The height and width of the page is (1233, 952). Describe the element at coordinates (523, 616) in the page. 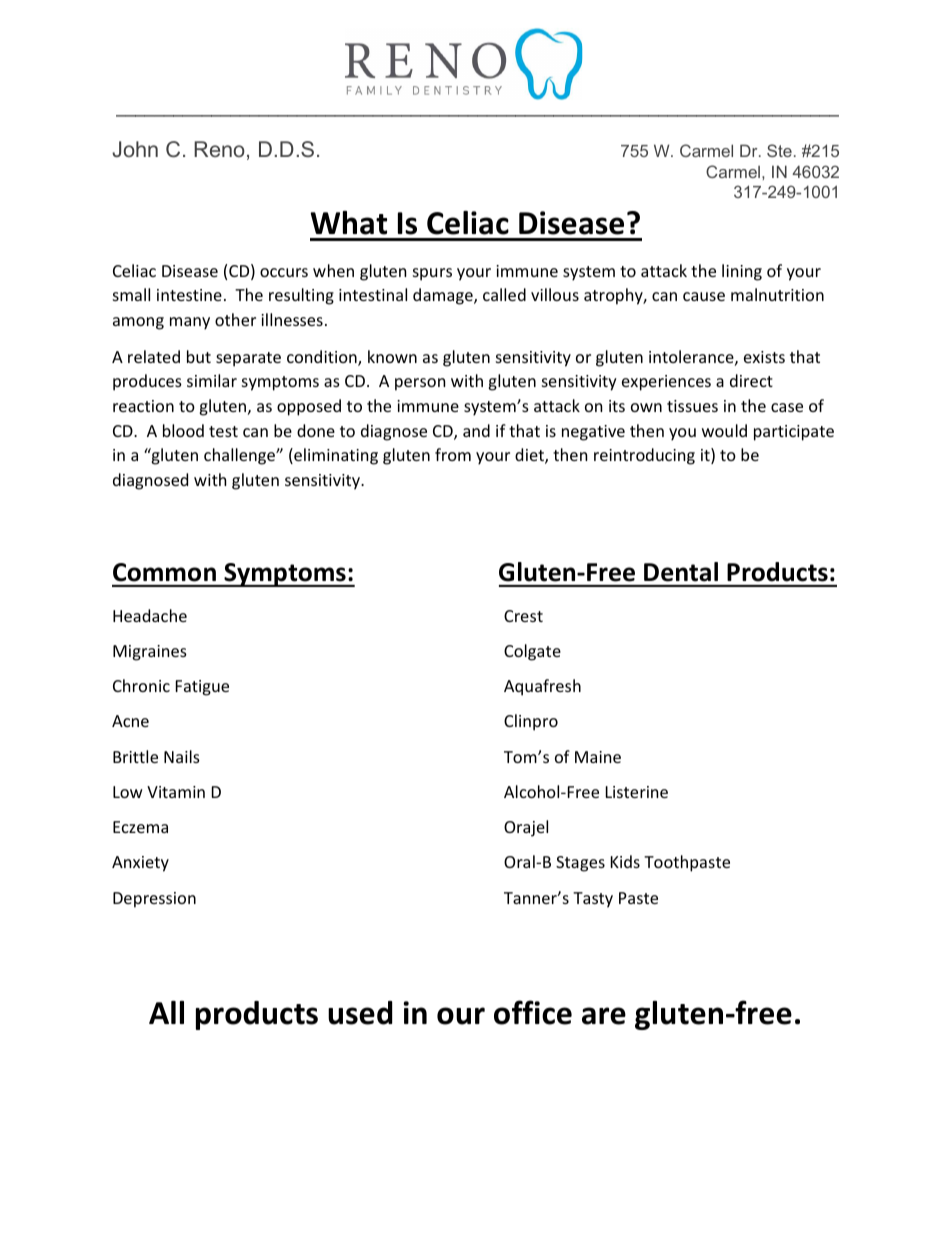

I see `Crest` at that location.
